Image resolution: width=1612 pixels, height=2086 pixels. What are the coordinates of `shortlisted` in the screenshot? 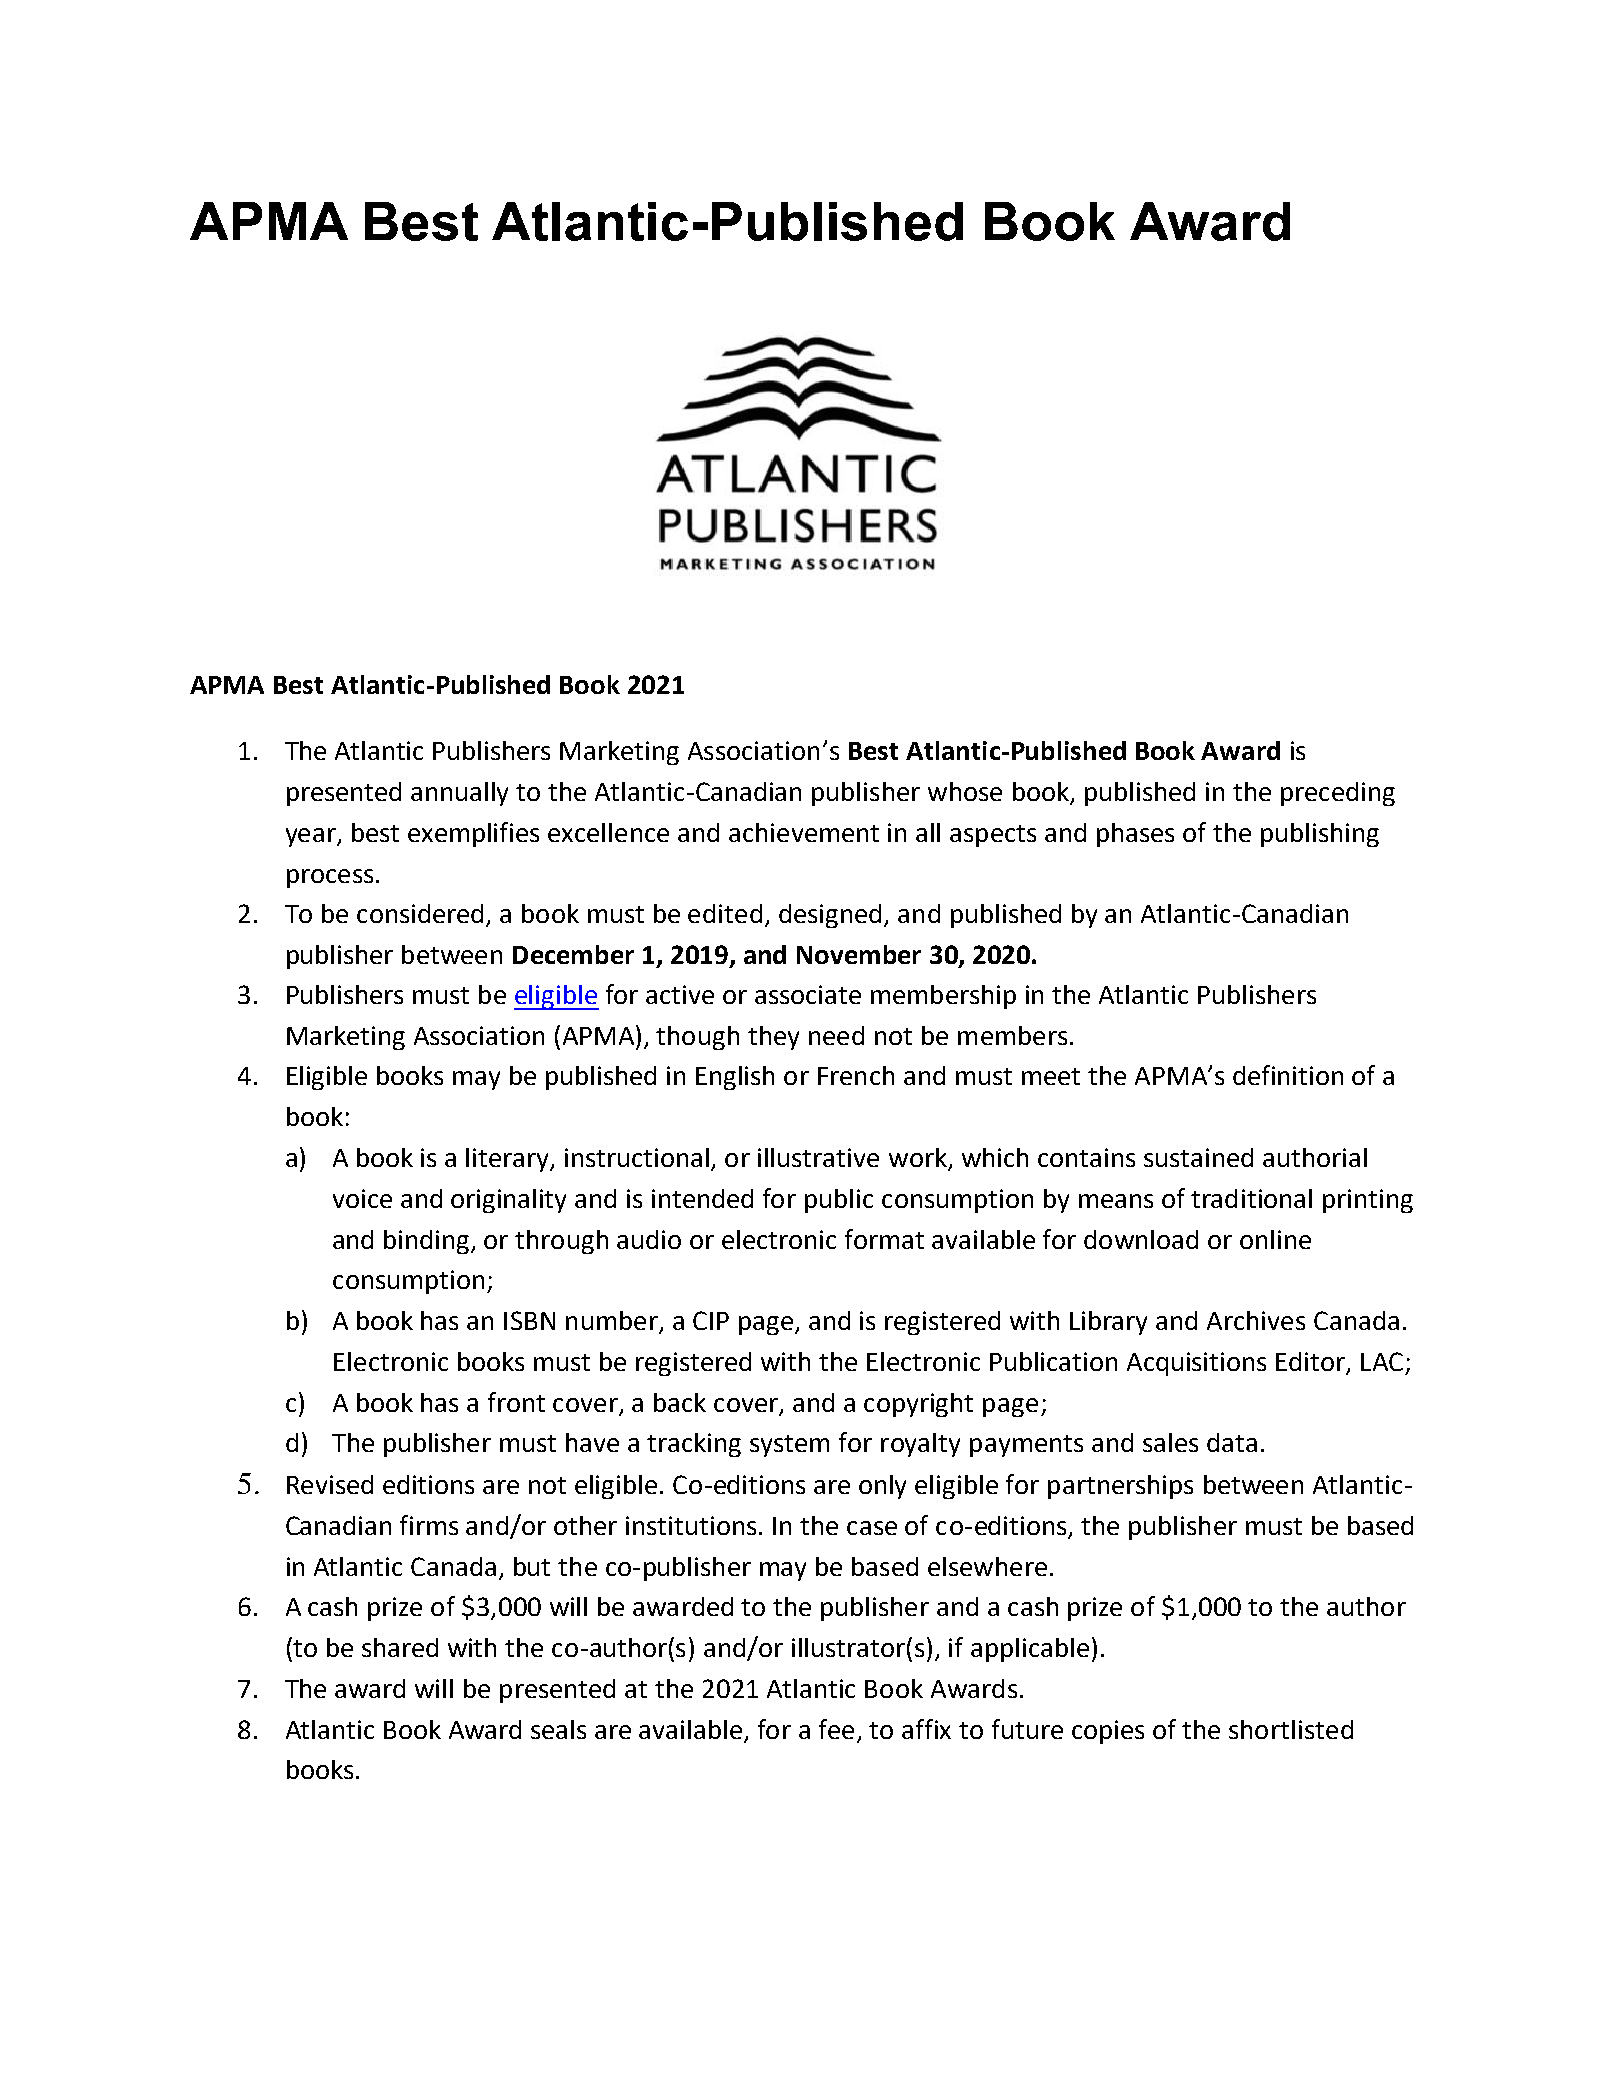 It's located at (1291, 1729).
